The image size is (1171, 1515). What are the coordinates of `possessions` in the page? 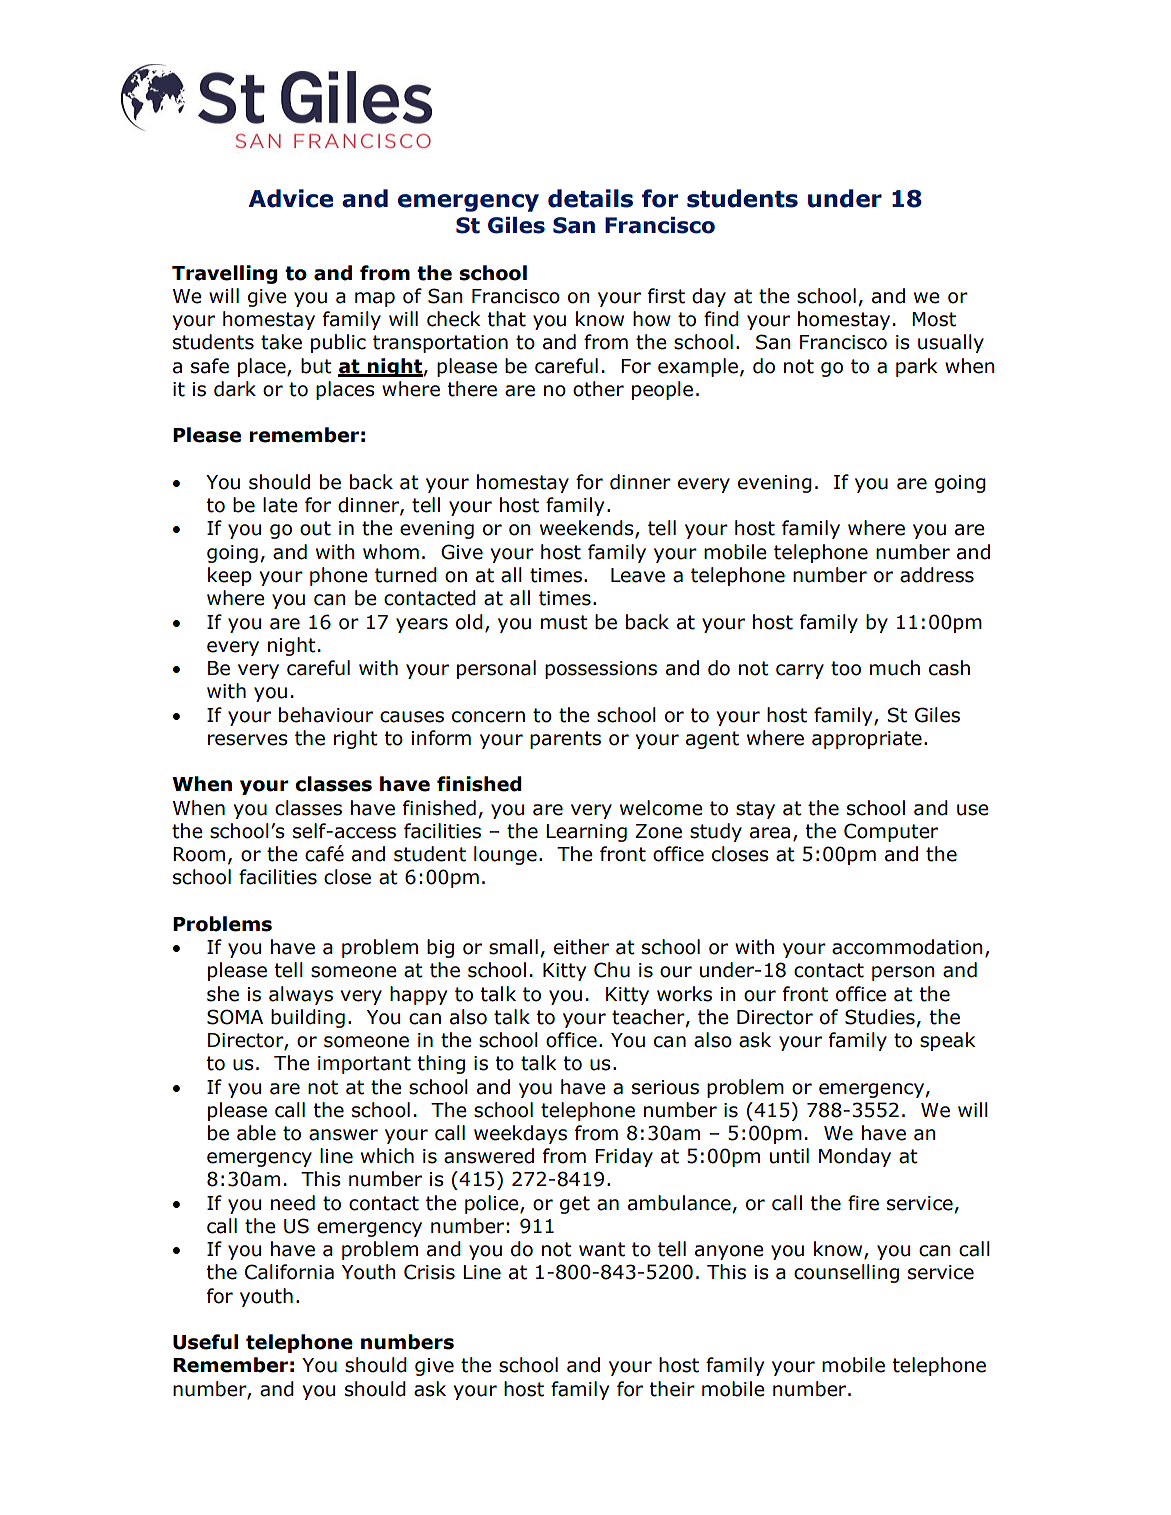 It's located at (601, 670).
